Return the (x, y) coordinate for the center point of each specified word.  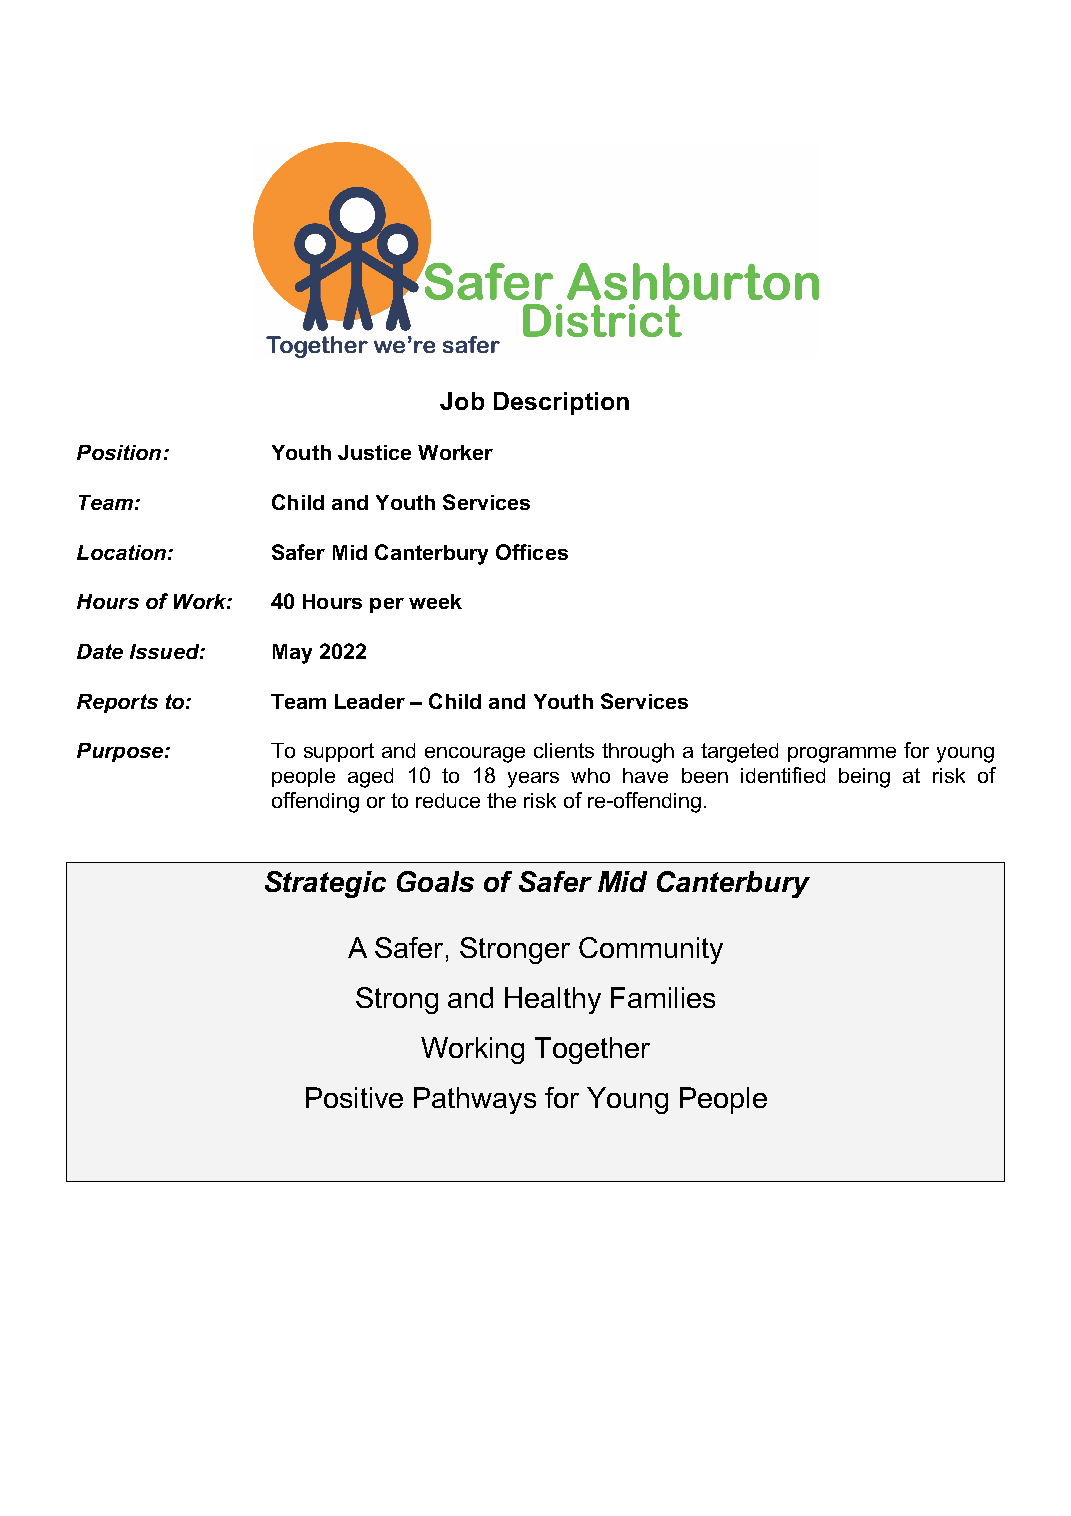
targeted (739, 753)
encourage (475, 755)
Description (561, 403)
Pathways (475, 1100)
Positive (354, 1097)
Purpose (120, 752)
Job (462, 401)
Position (119, 452)
